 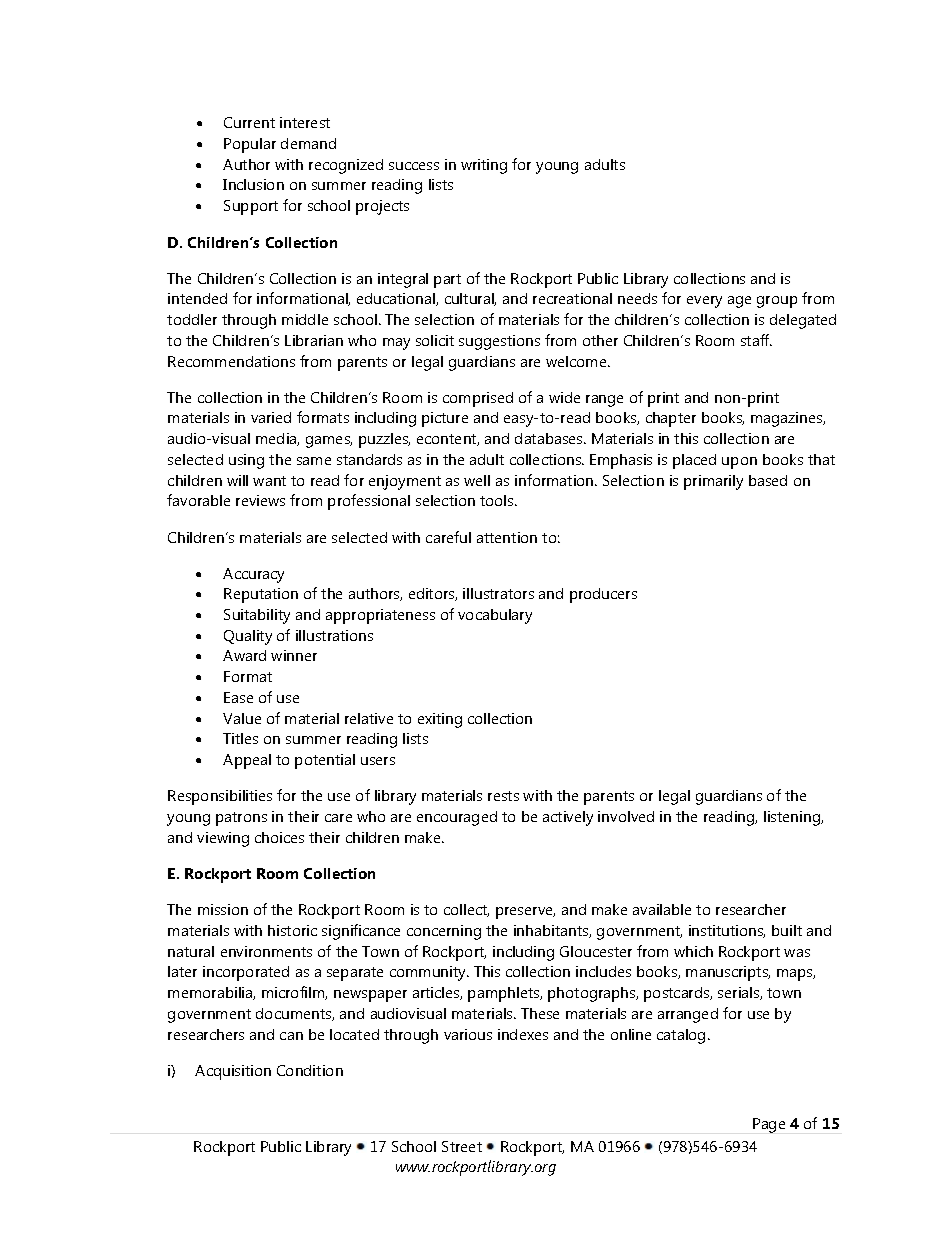 I want to click on Quality, so click(x=248, y=637).
